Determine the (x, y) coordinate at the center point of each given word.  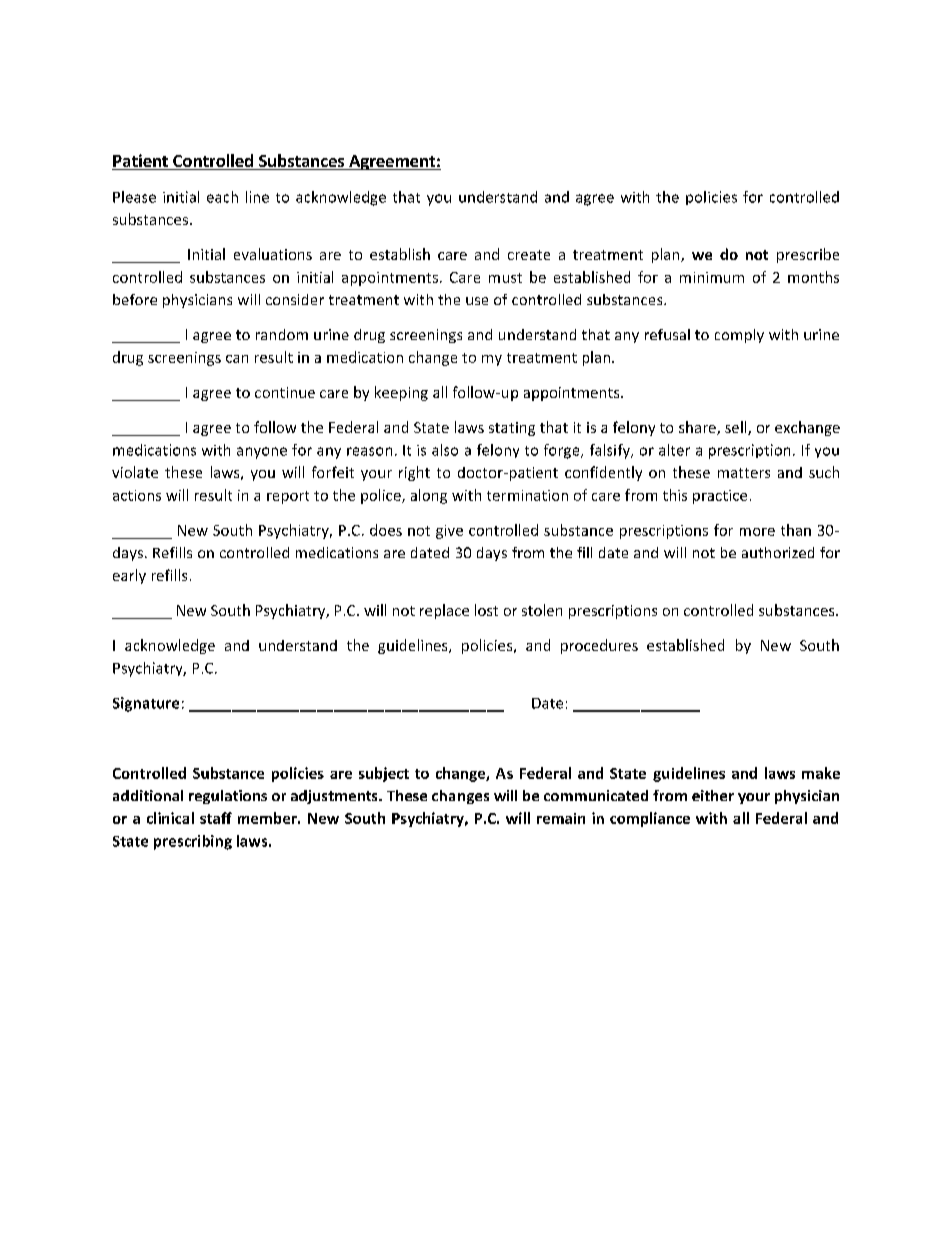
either (713, 795)
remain (561, 818)
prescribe (808, 255)
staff (216, 818)
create (529, 255)
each (222, 197)
